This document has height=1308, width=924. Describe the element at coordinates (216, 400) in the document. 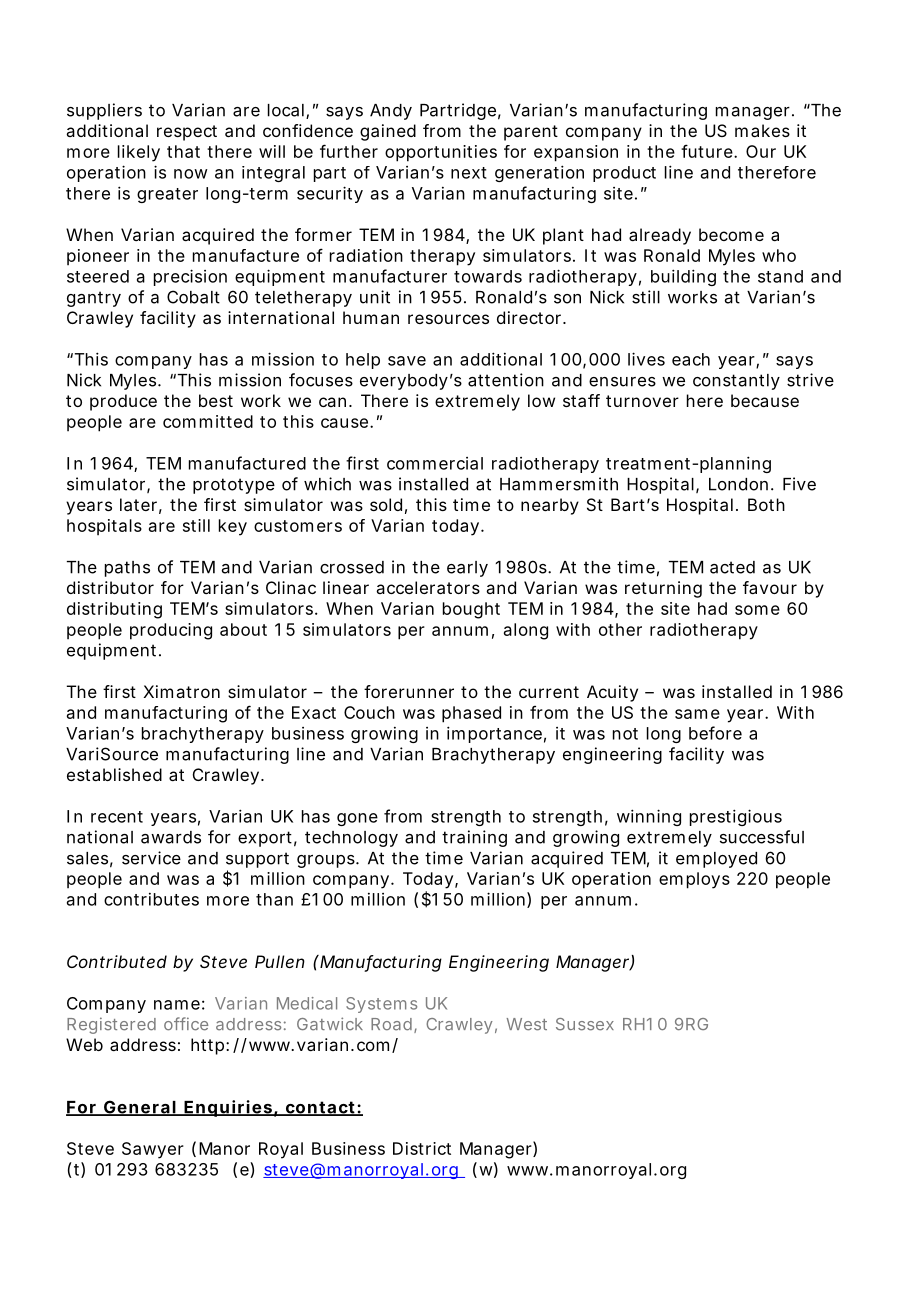

I see `best` at that location.
